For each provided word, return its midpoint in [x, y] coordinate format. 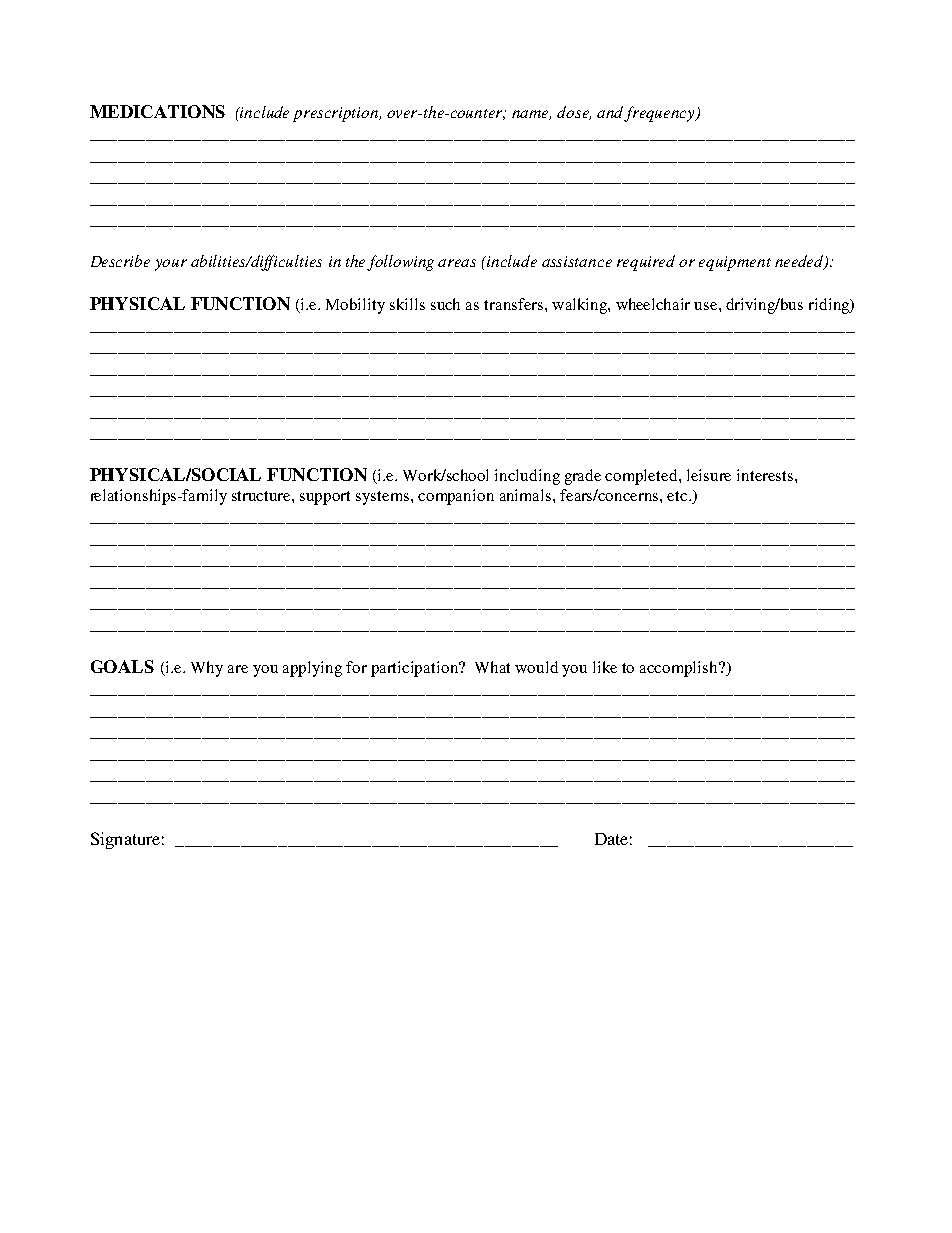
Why [207, 669]
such [445, 304]
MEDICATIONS [157, 111]
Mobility [355, 306]
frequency [661, 114]
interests [765, 475]
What [492, 667]
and [611, 113]
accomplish [680, 669]
